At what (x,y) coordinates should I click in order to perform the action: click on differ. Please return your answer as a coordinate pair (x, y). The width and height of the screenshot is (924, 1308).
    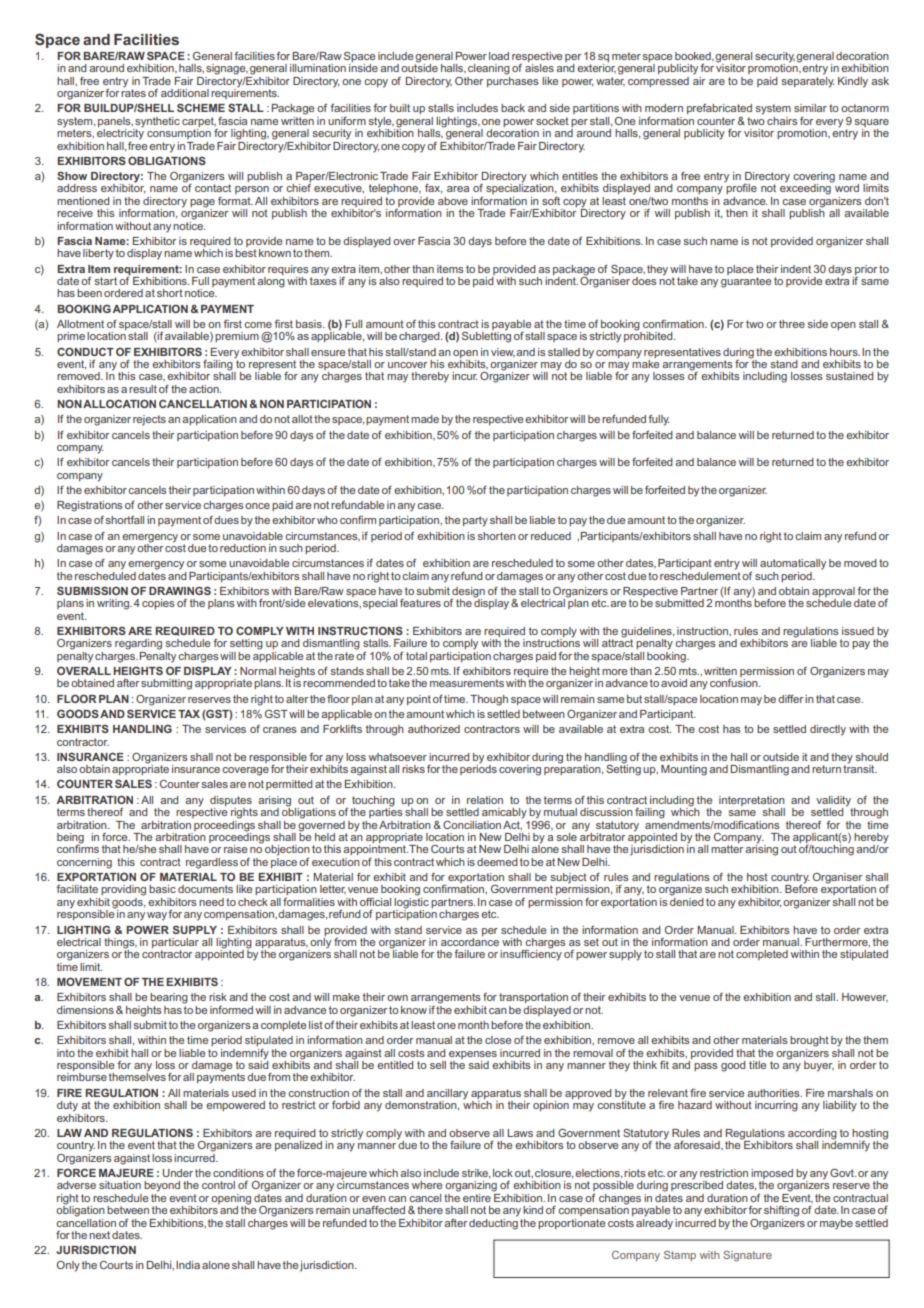
    Looking at the image, I should click on (790, 699).
